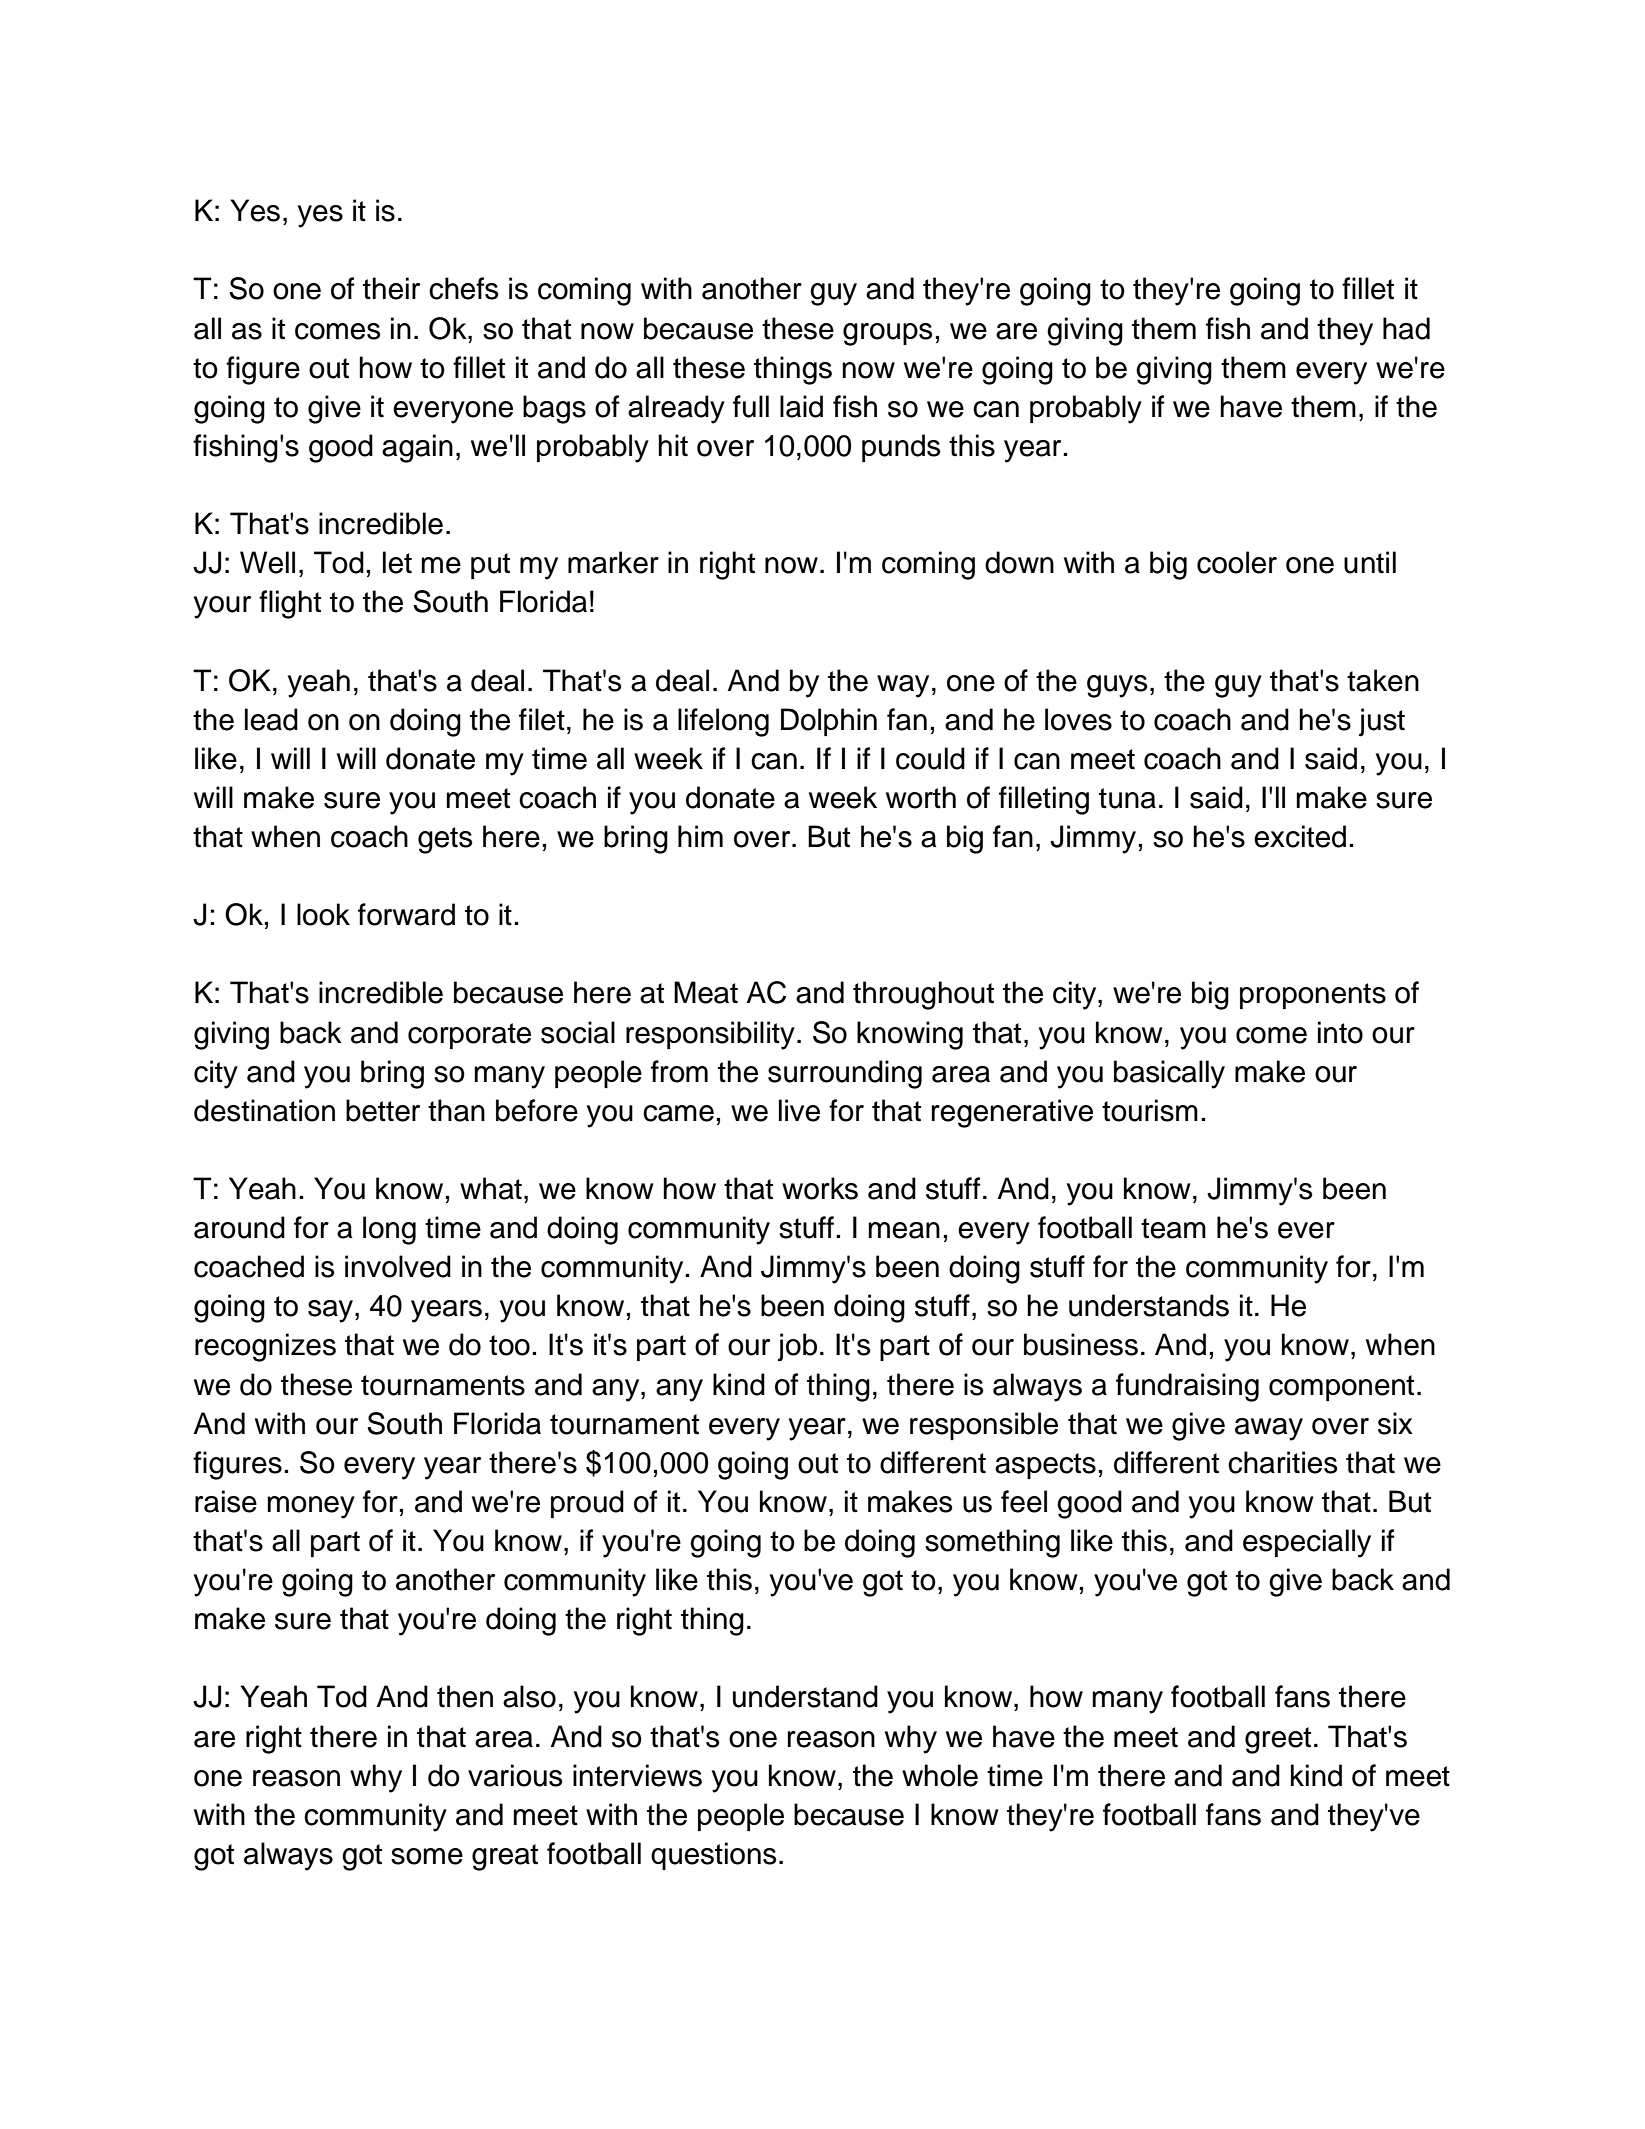  I want to click on questions, so click(714, 1856).
